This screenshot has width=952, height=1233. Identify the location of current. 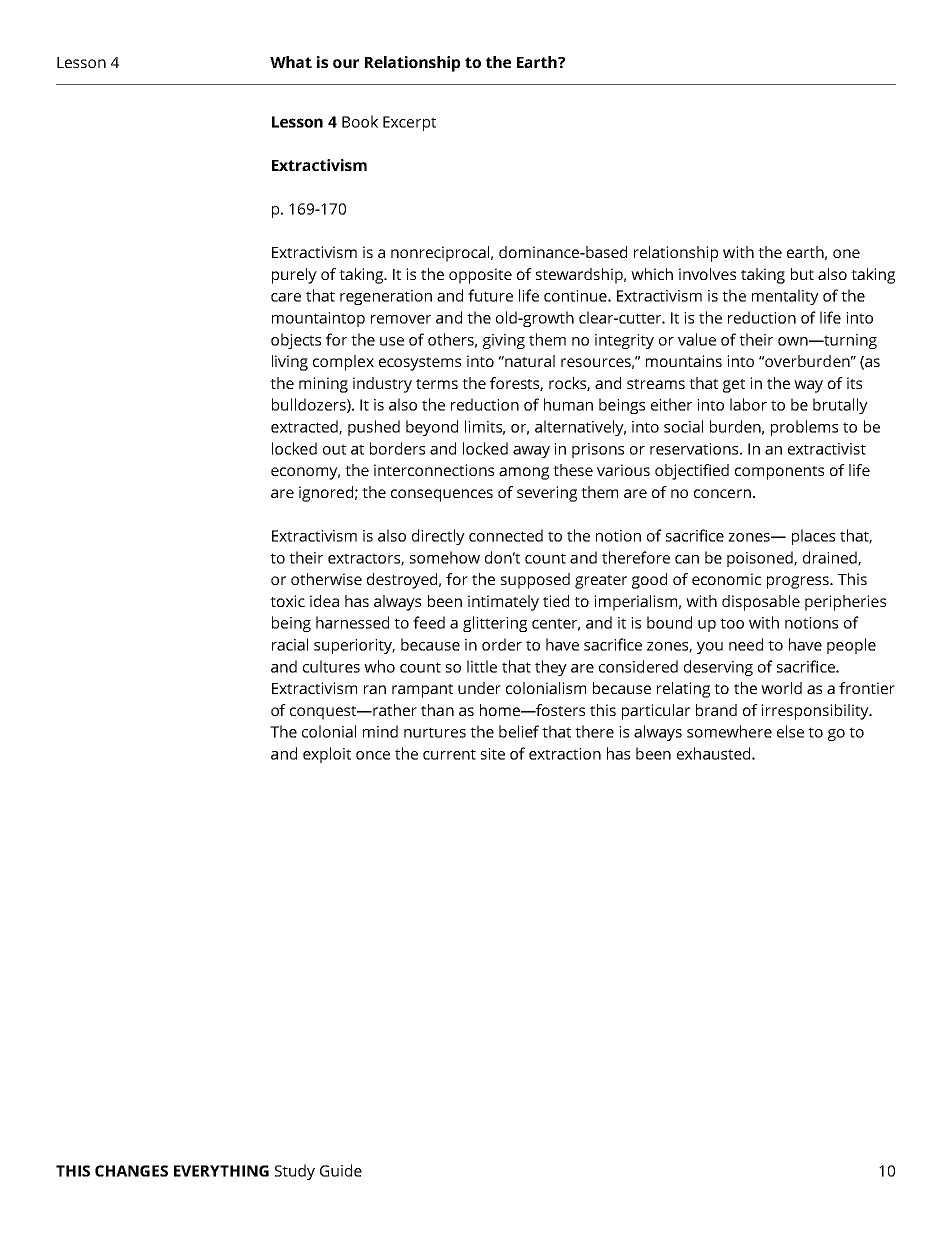
(449, 754).
